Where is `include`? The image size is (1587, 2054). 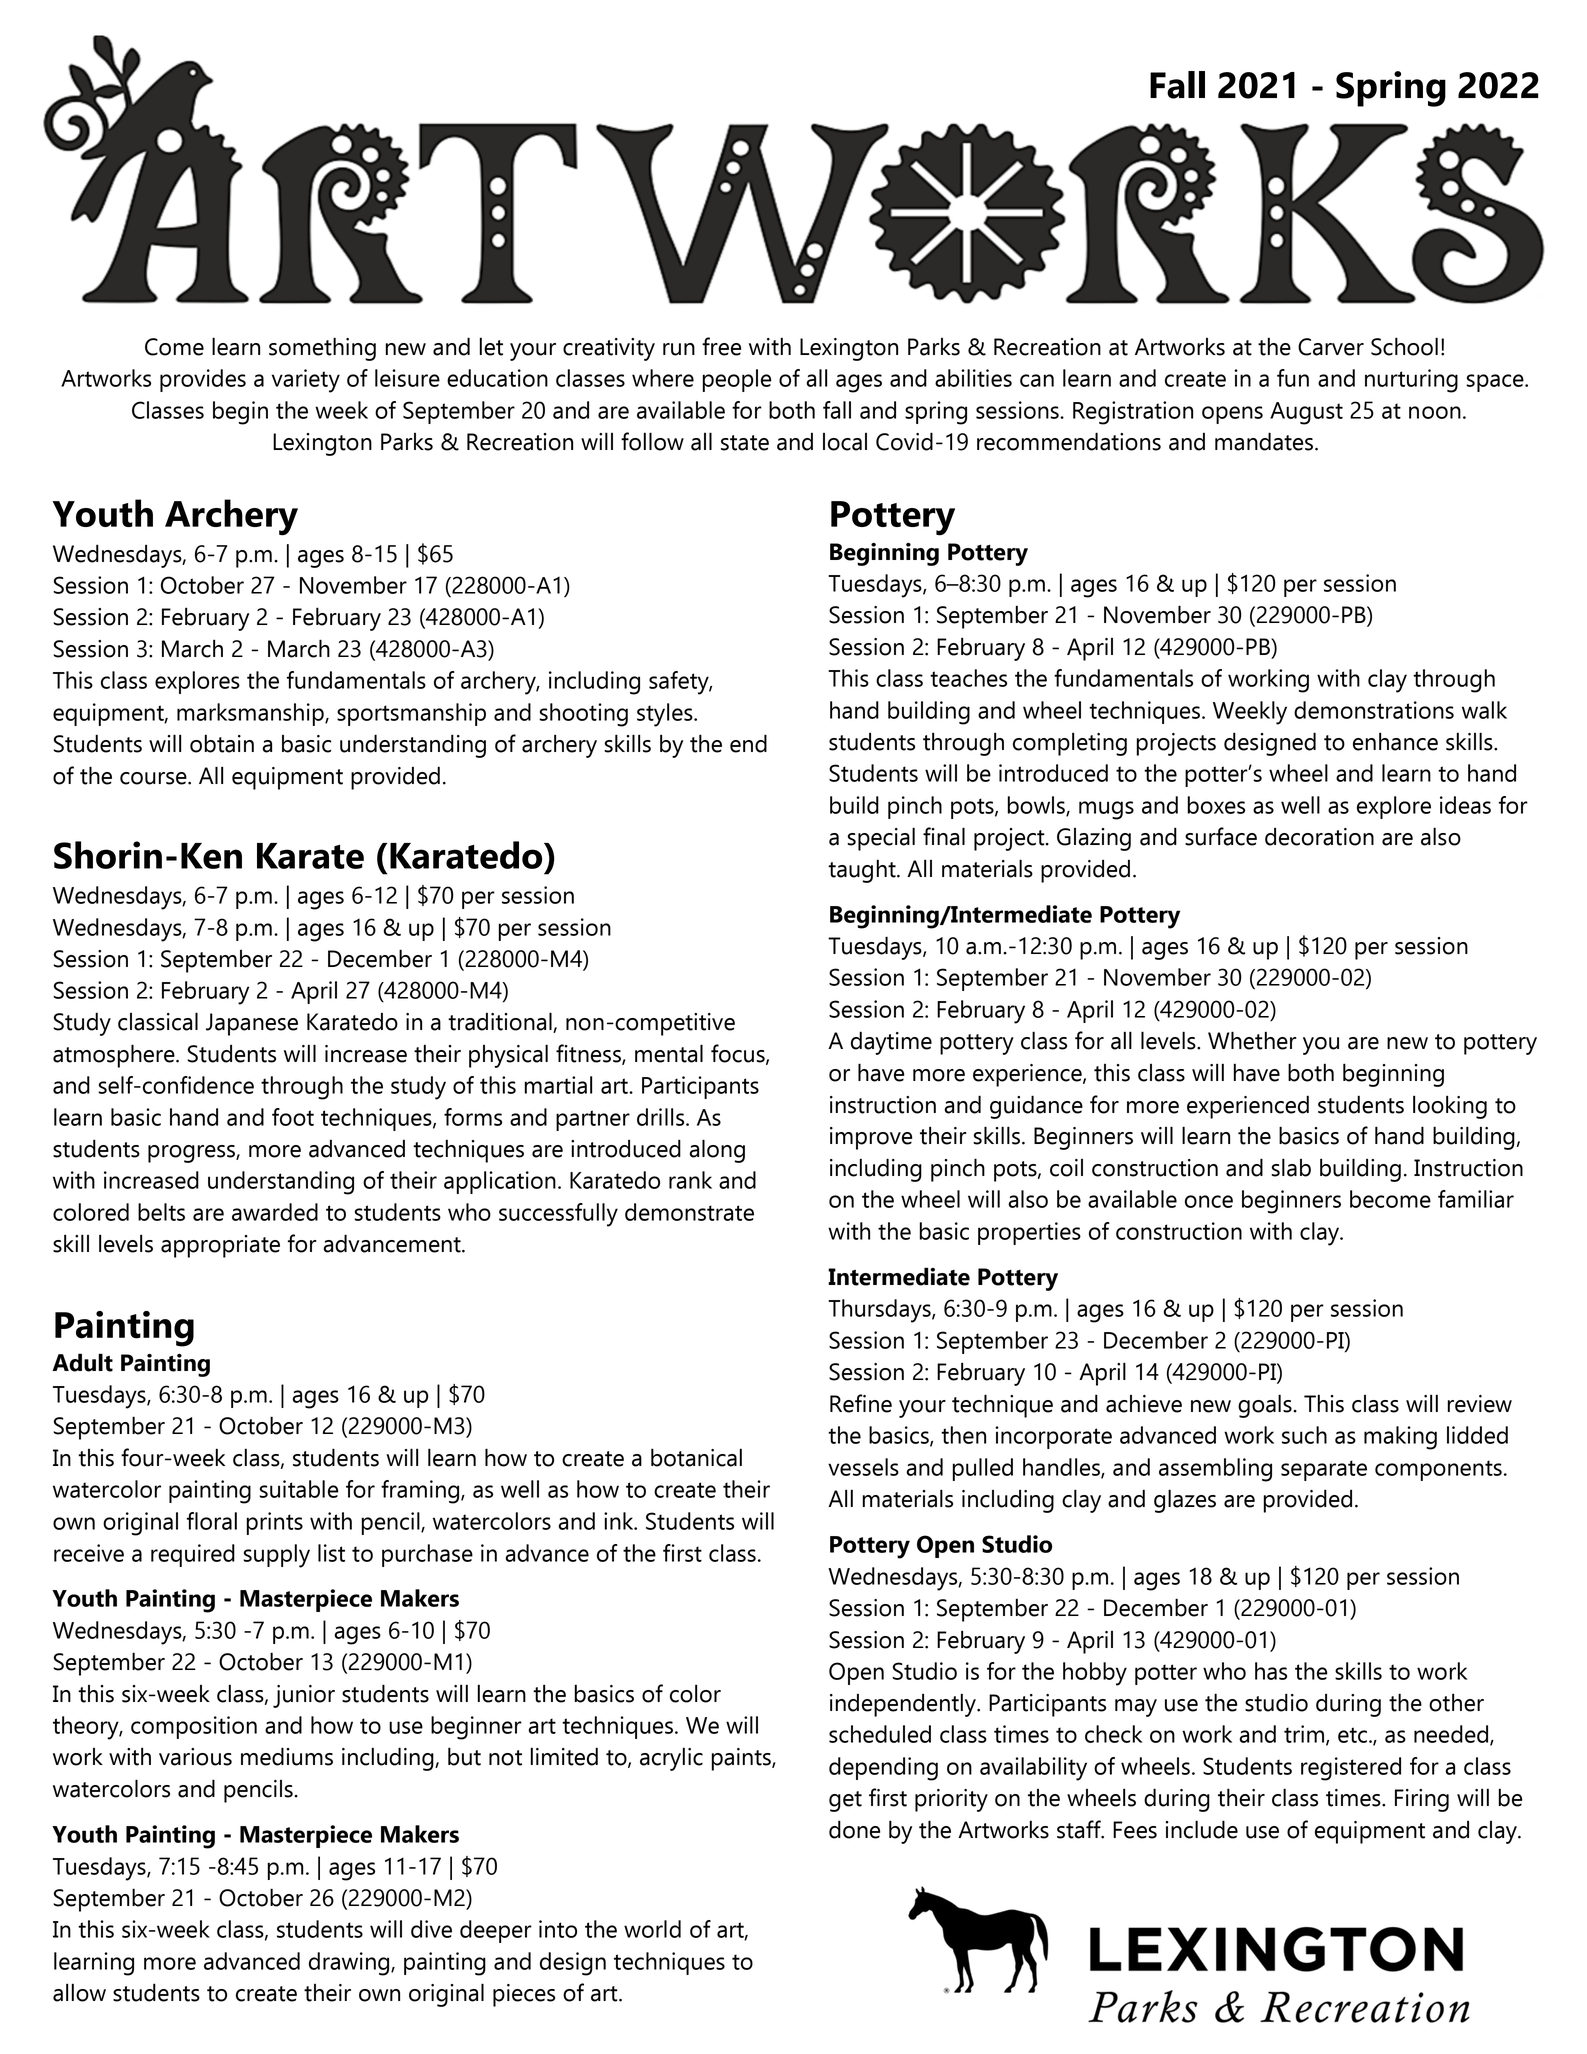
include is located at coordinates (1202, 1829).
